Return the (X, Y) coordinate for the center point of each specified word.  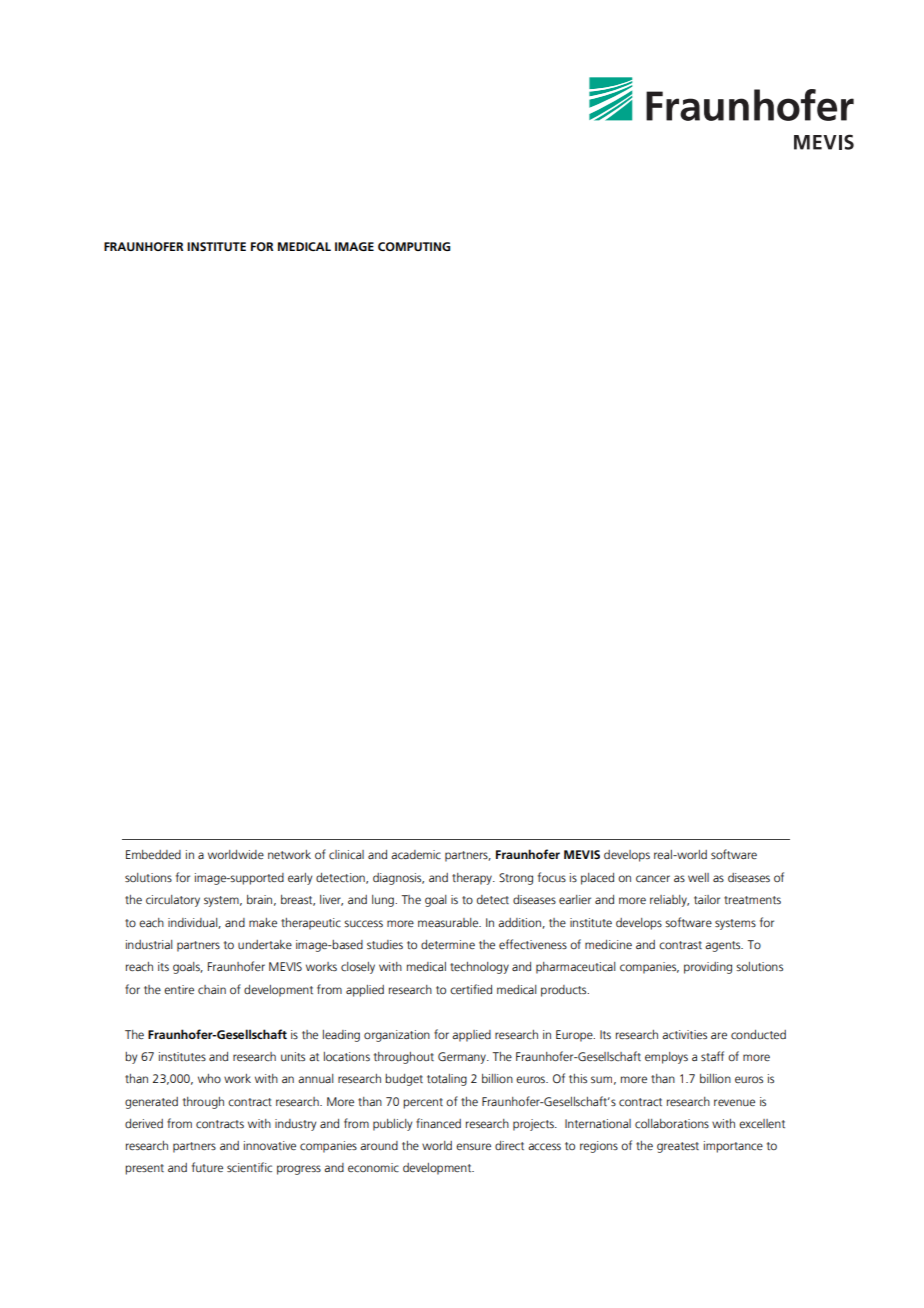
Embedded (153, 854)
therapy (473, 879)
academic (416, 854)
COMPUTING (414, 246)
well (698, 877)
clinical (346, 854)
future (207, 1167)
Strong (516, 879)
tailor (707, 899)
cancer (653, 878)
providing (708, 968)
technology (479, 968)
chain (212, 989)
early (300, 879)
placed (597, 879)
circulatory (173, 901)
